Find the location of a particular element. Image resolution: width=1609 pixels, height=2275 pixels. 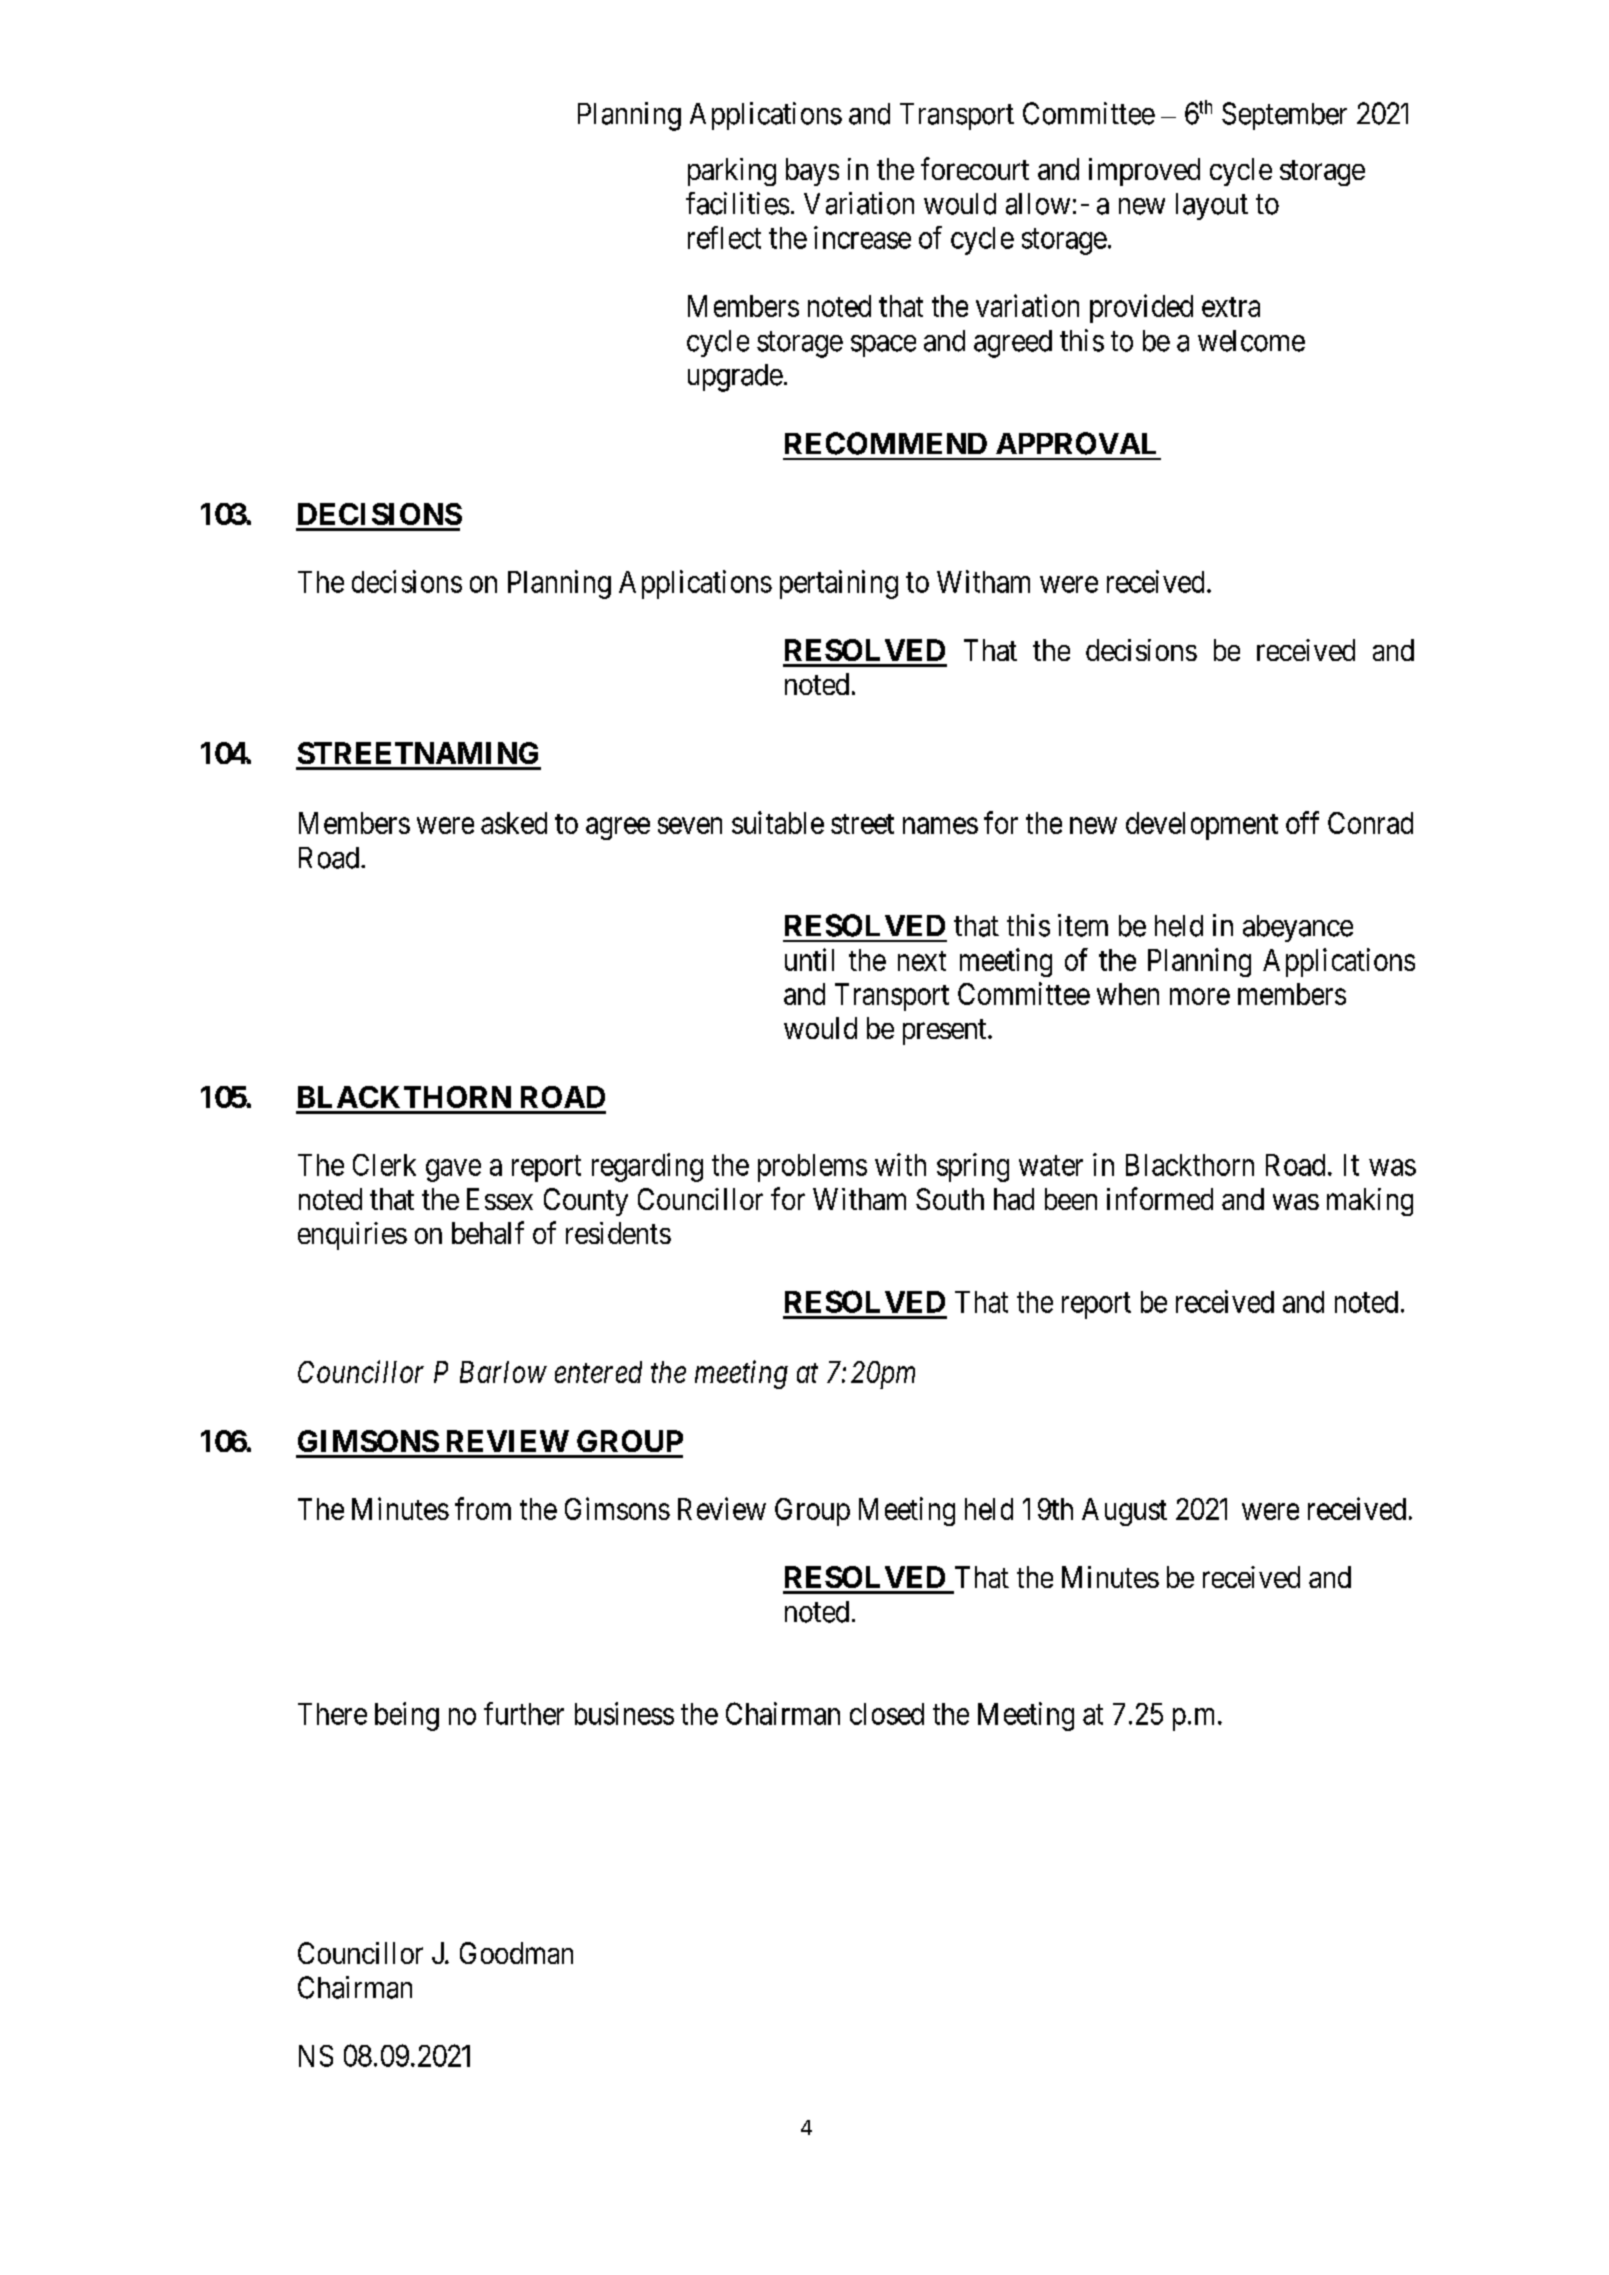

parking is located at coordinates (732, 172).
